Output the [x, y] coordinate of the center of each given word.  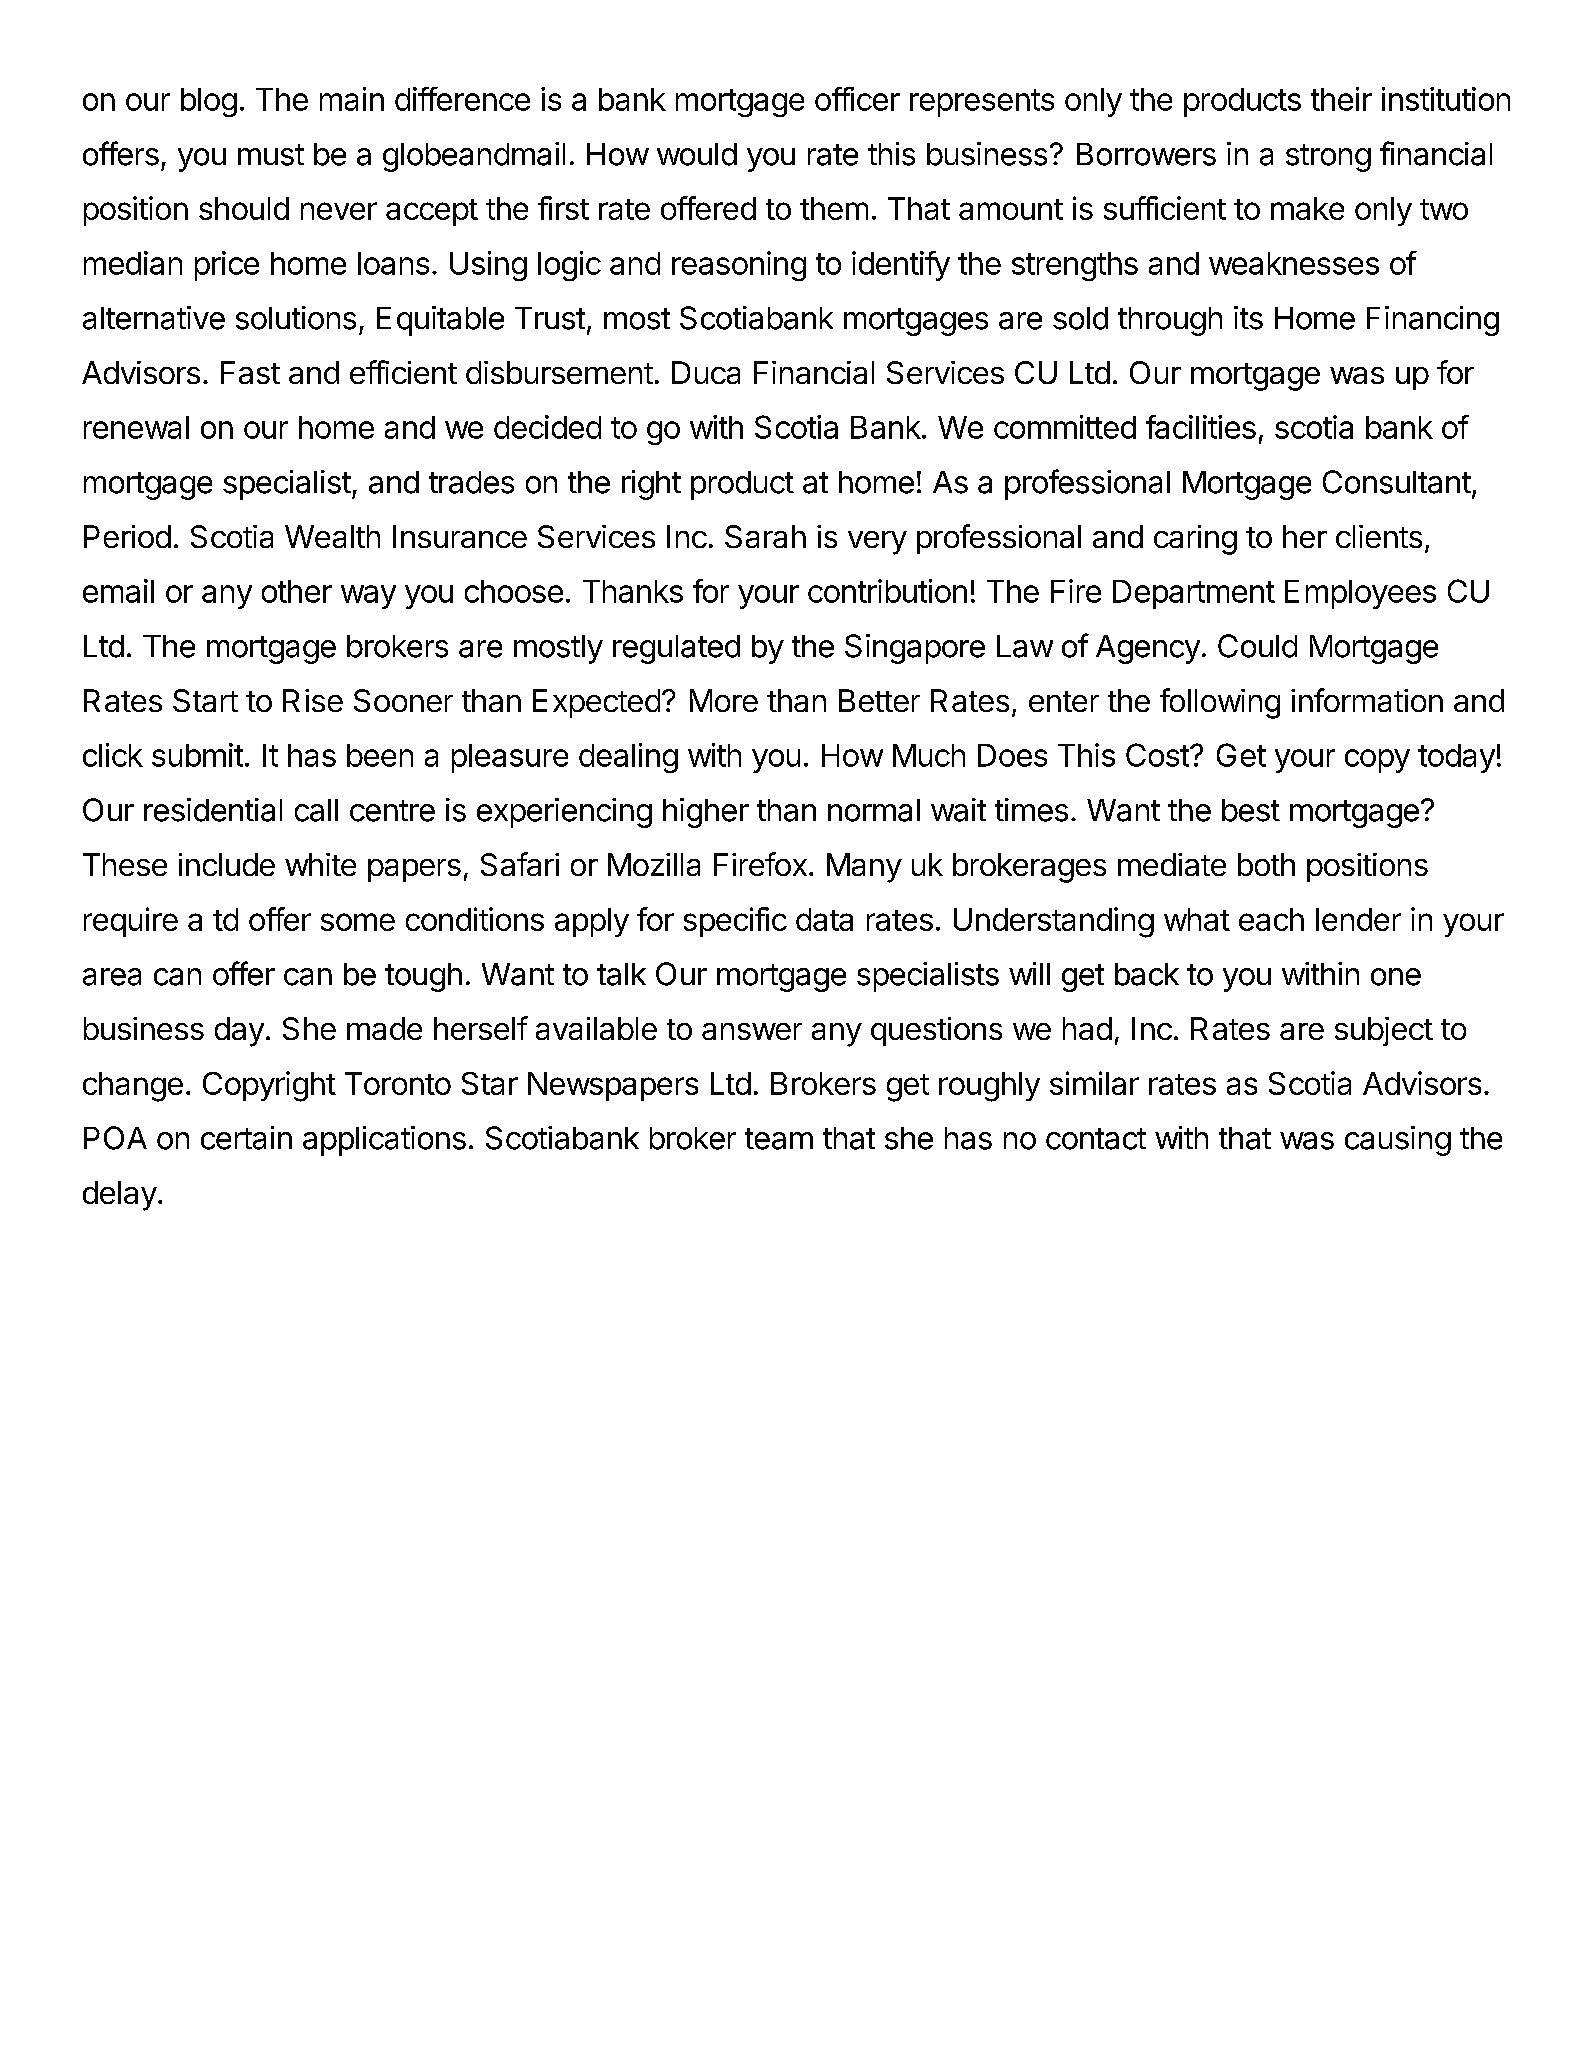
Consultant [1397, 482]
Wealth [332, 536]
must [271, 155]
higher [706, 813]
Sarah [765, 536]
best [1251, 810]
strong [1328, 158]
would [697, 154]
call [316, 810]
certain [246, 1138]
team [779, 1139]
